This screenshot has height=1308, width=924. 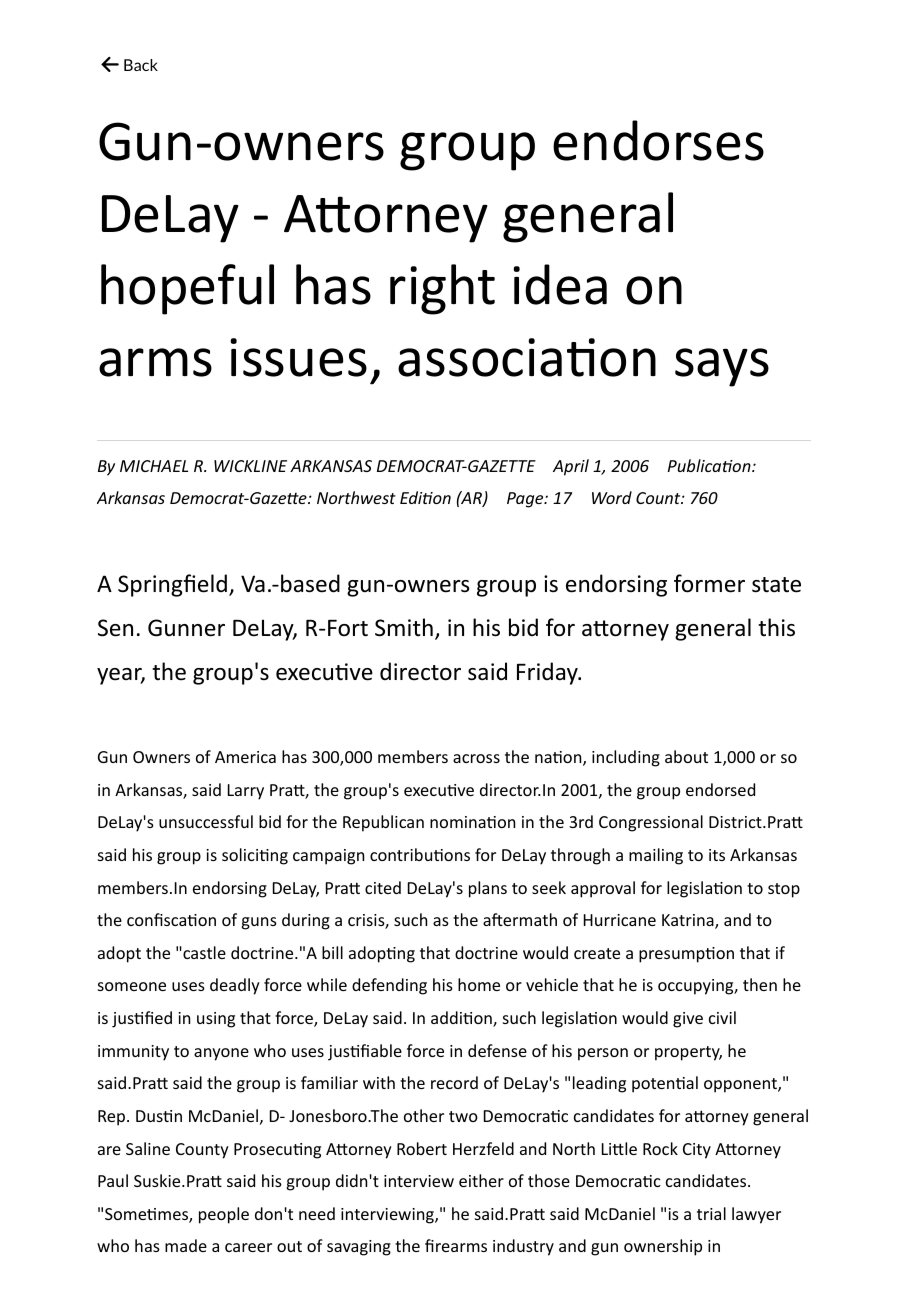 What do you see at coordinates (171, 919) in the screenshot?
I see `confiscation` at bounding box center [171, 919].
